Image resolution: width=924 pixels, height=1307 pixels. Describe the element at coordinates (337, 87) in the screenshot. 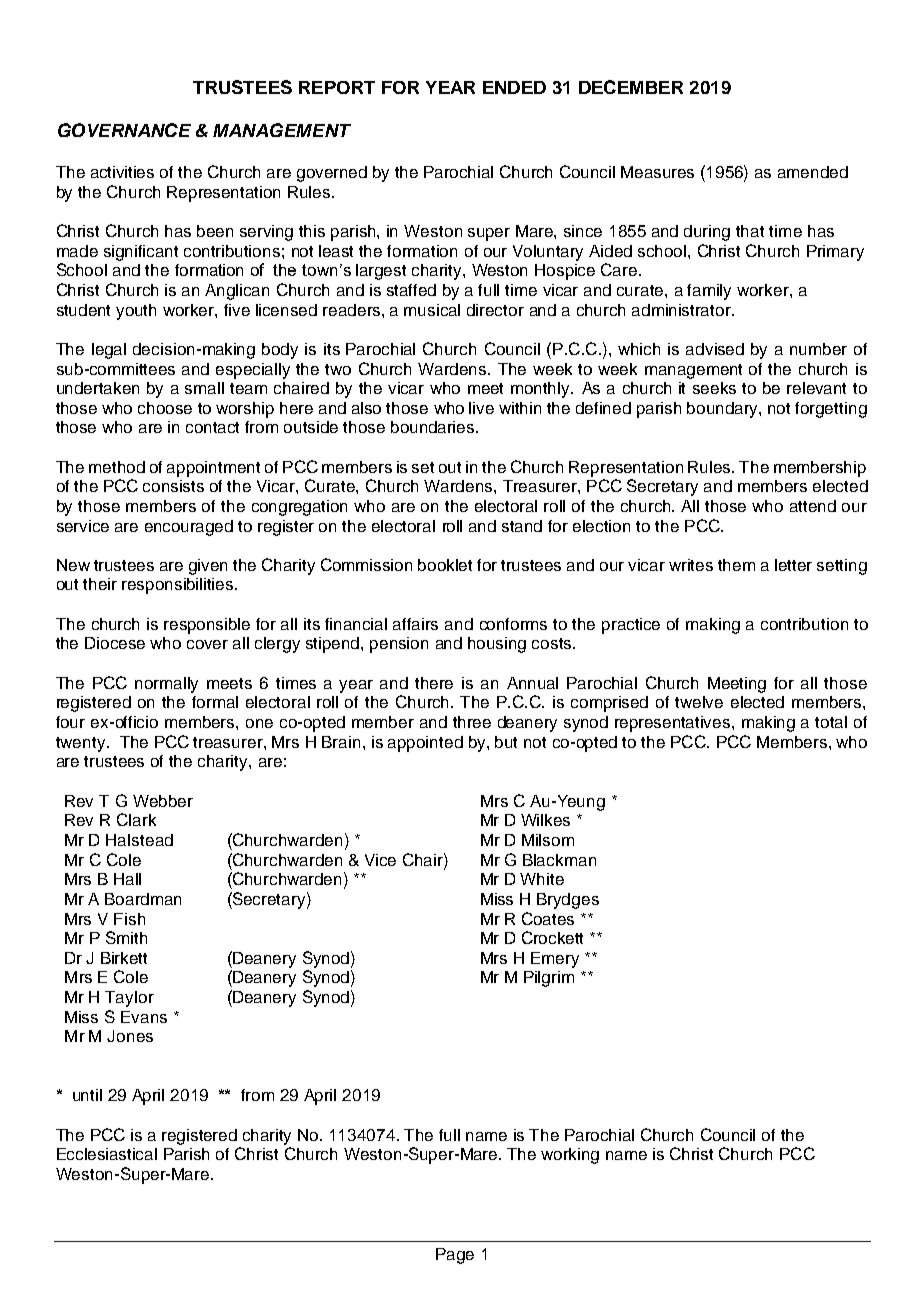

I see `REPORT` at that location.
